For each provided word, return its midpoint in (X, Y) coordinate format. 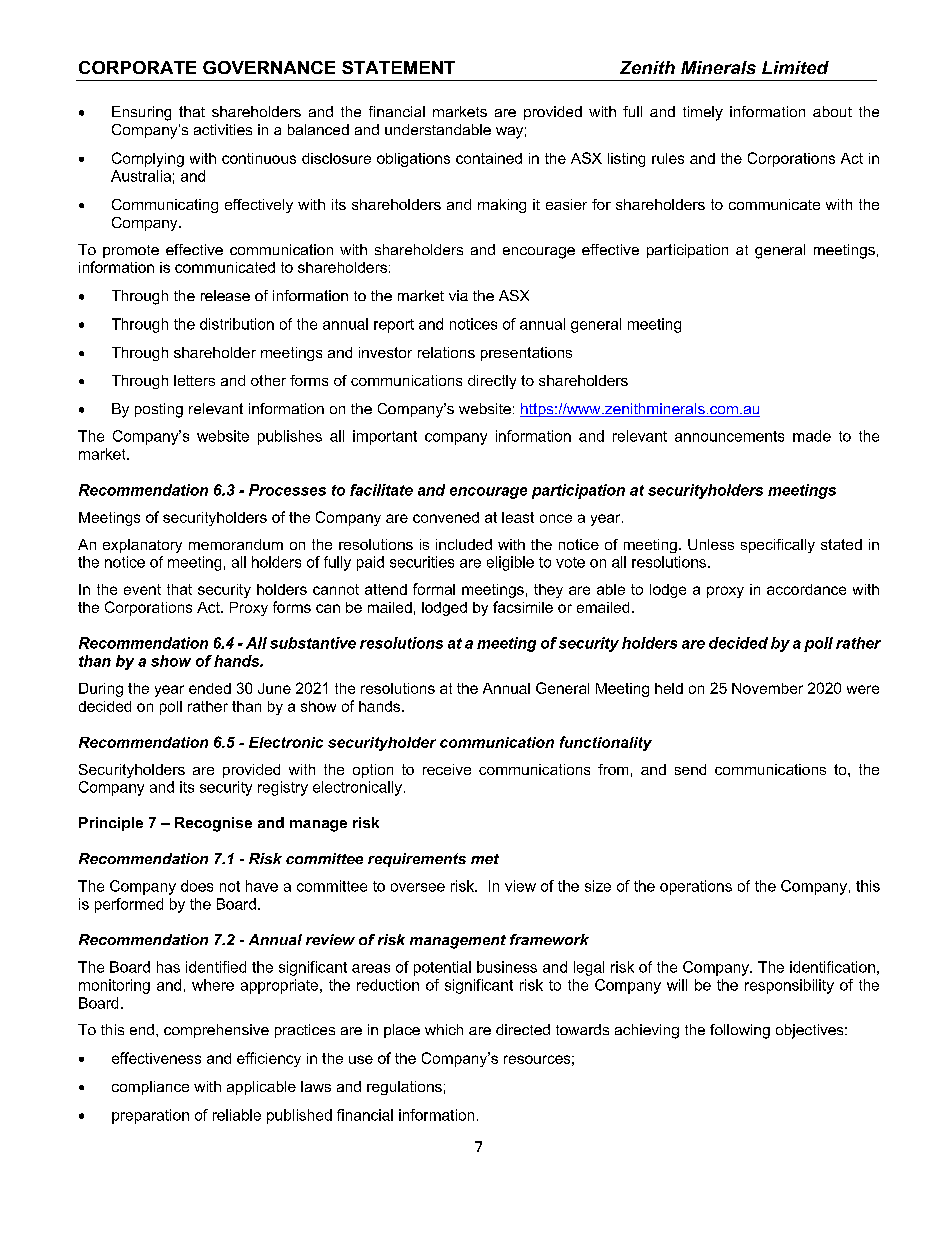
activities (223, 129)
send (690, 769)
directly (492, 382)
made (812, 436)
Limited (795, 67)
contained (489, 158)
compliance (150, 1088)
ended (210, 688)
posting (159, 410)
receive (447, 769)
